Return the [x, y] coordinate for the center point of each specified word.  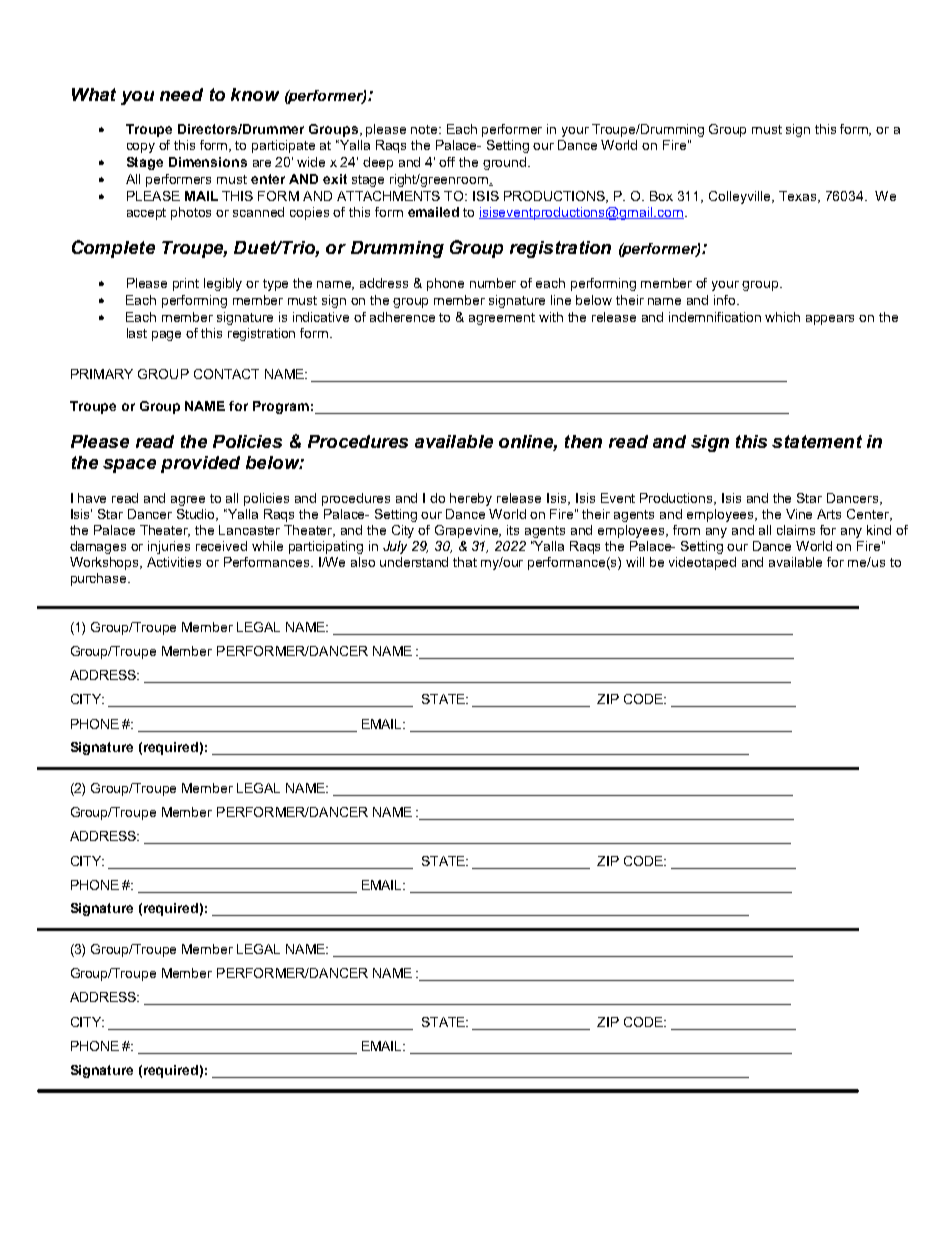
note [426, 129]
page [166, 336]
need [181, 94]
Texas [799, 197]
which [782, 317]
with [551, 317]
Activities [174, 562]
